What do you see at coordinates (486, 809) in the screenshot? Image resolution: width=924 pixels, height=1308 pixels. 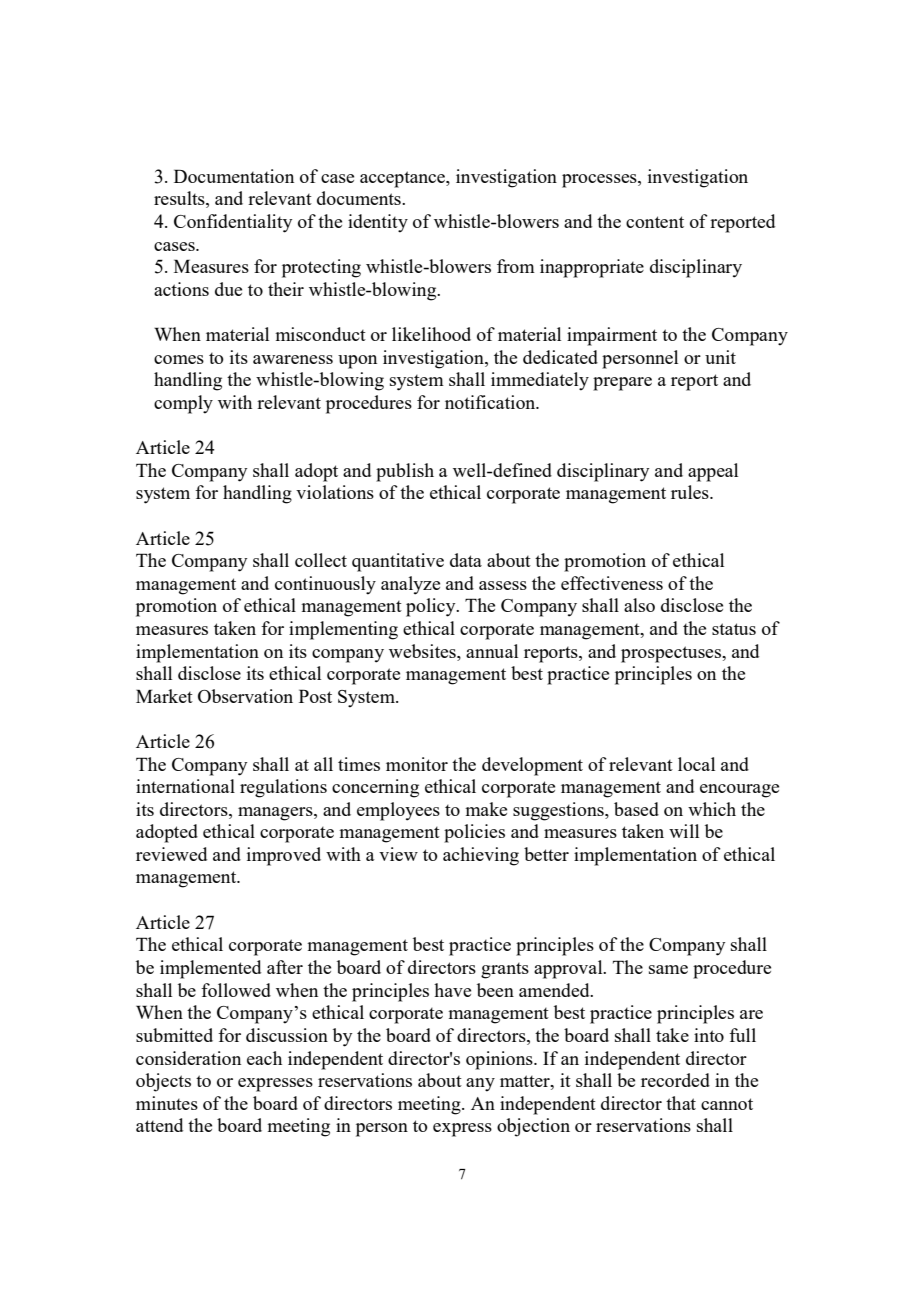 I see `make` at bounding box center [486, 809].
